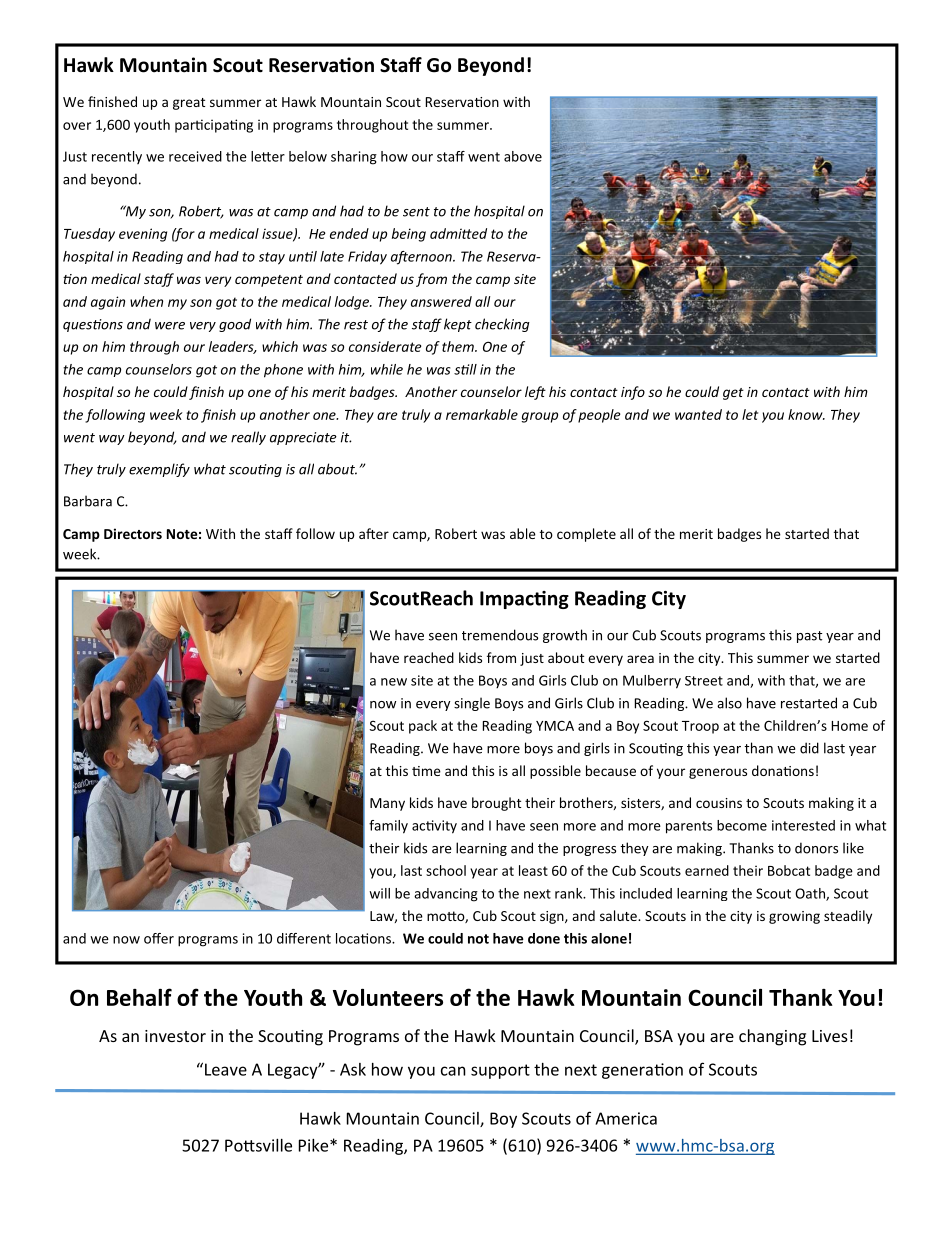 The width and height of the image is (952, 1233). Describe the element at coordinates (195, 156) in the image. I see `received` at that location.
